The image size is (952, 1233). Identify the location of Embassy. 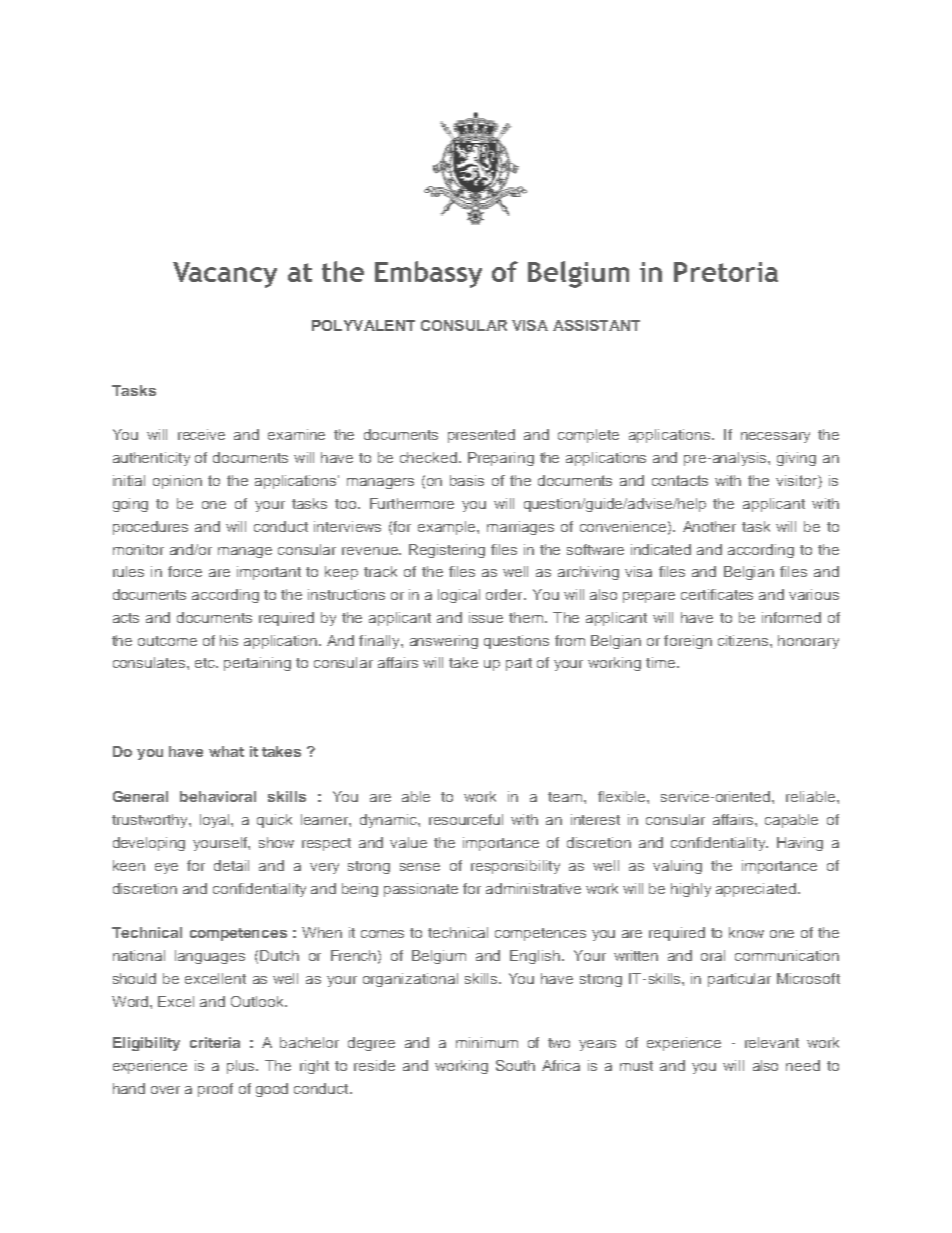
(428, 274).
